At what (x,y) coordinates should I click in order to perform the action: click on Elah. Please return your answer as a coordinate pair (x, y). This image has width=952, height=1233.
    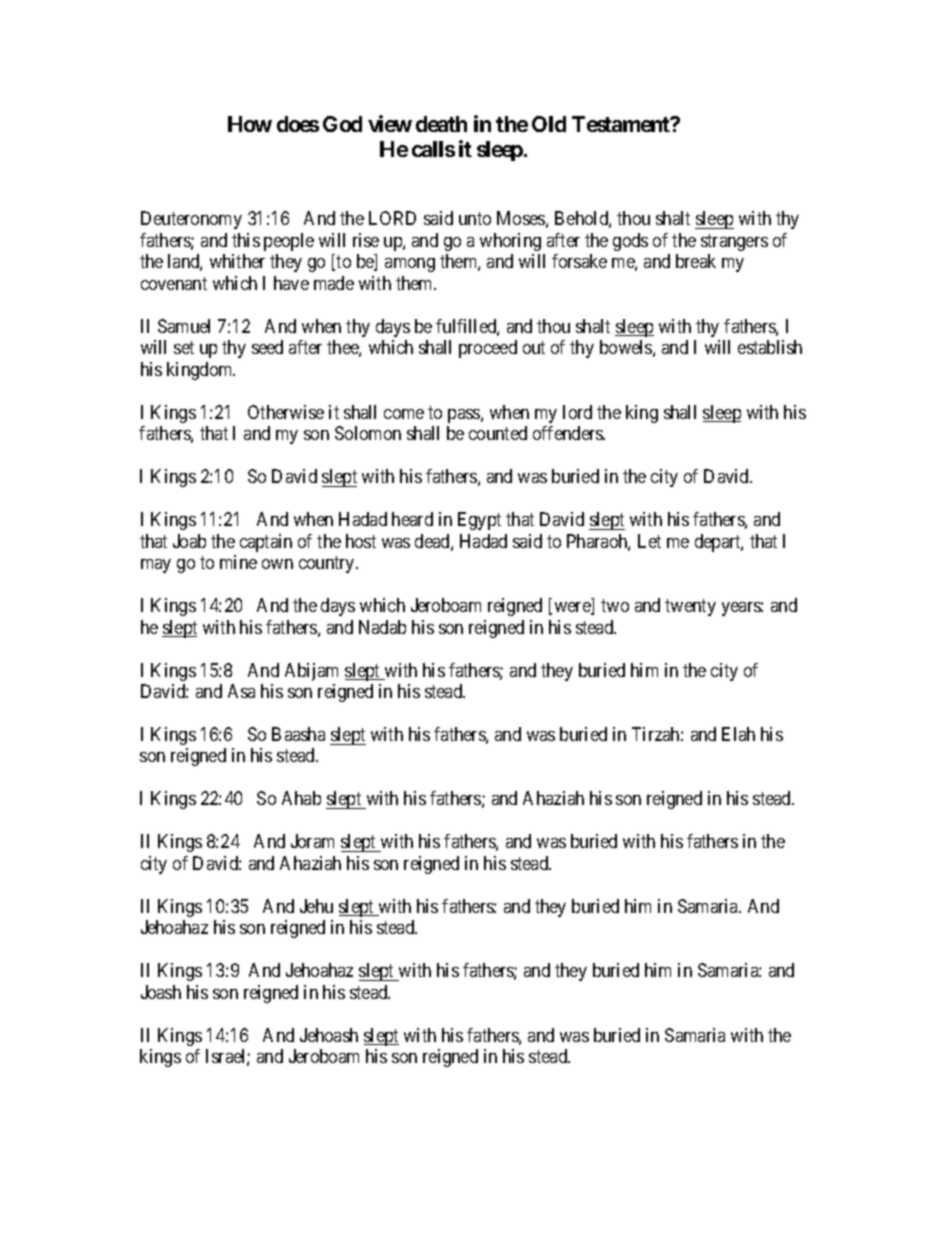
    Looking at the image, I should click on (738, 734).
